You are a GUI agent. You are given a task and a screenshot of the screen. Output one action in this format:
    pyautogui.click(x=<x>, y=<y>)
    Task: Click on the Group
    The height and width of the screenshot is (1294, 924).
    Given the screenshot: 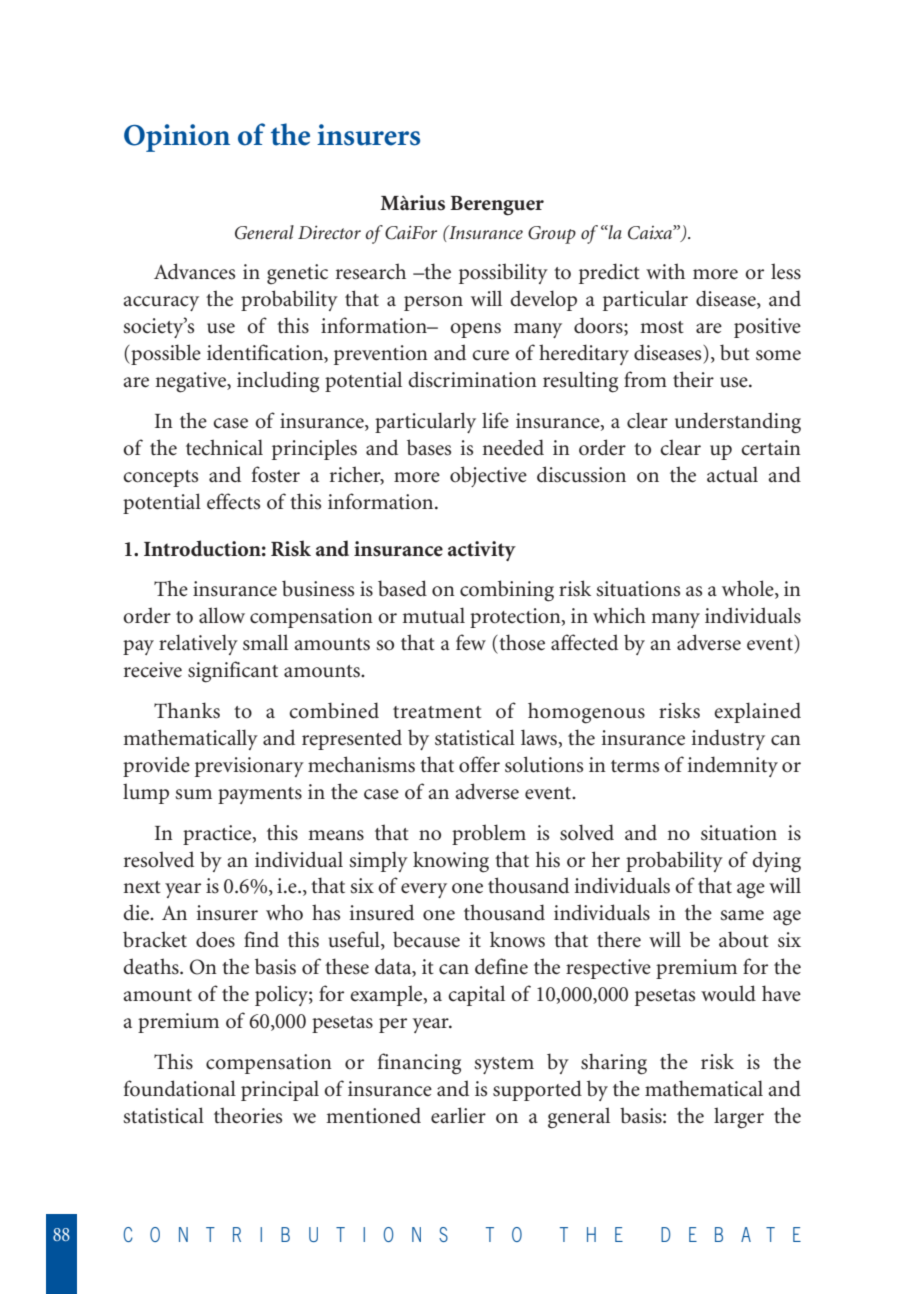 What is the action you would take?
    pyautogui.click(x=552, y=235)
